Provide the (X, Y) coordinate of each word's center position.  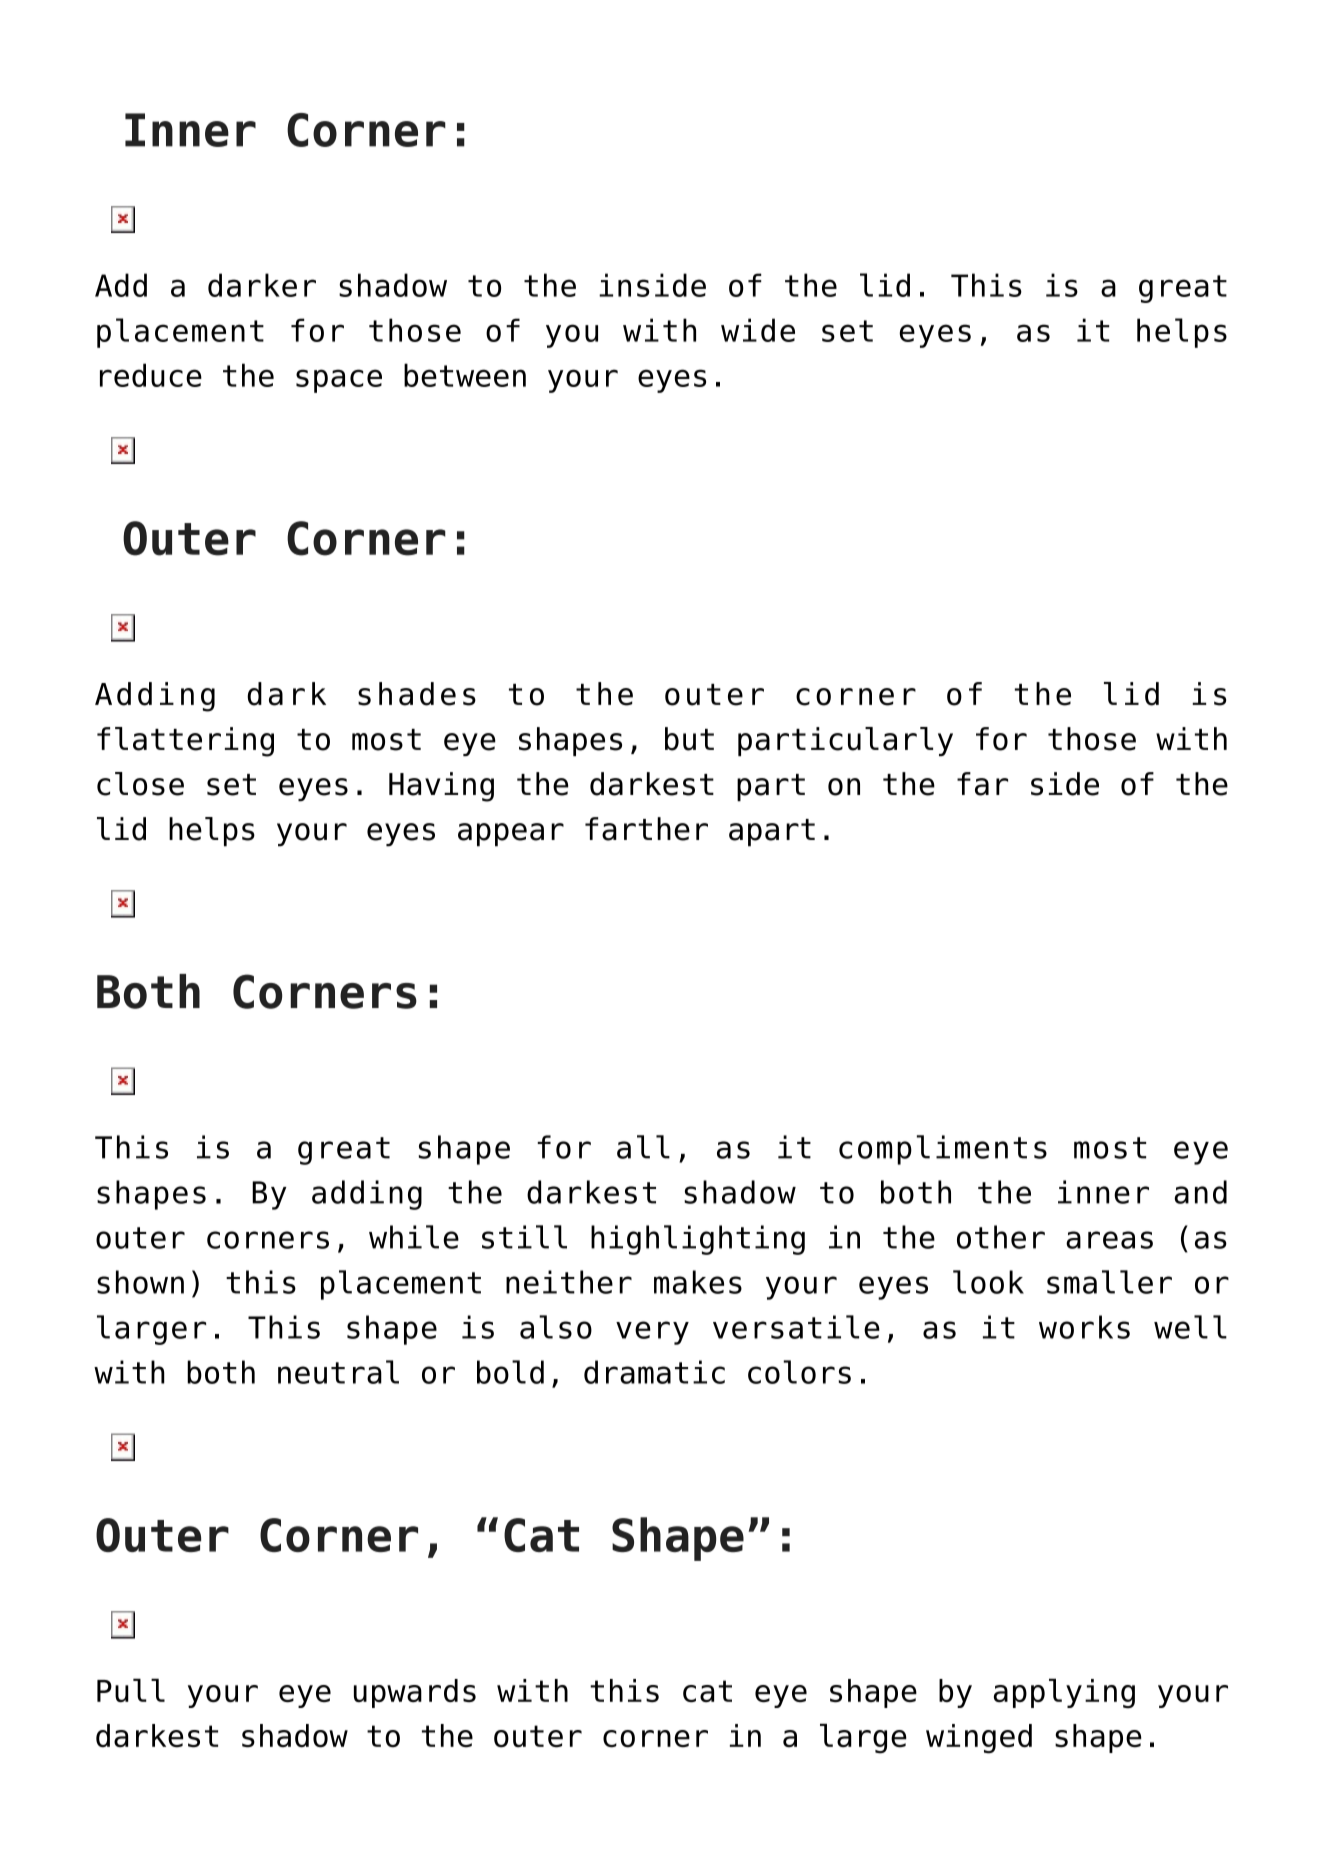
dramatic (654, 1372)
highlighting (698, 1240)
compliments (943, 1150)
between (465, 375)
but (689, 739)
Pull (131, 1690)
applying (1064, 1693)
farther (646, 829)
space (339, 381)
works (1084, 1327)
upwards (415, 1693)
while (414, 1237)
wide (758, 330)
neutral (338, 1372)
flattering (185, 742)
